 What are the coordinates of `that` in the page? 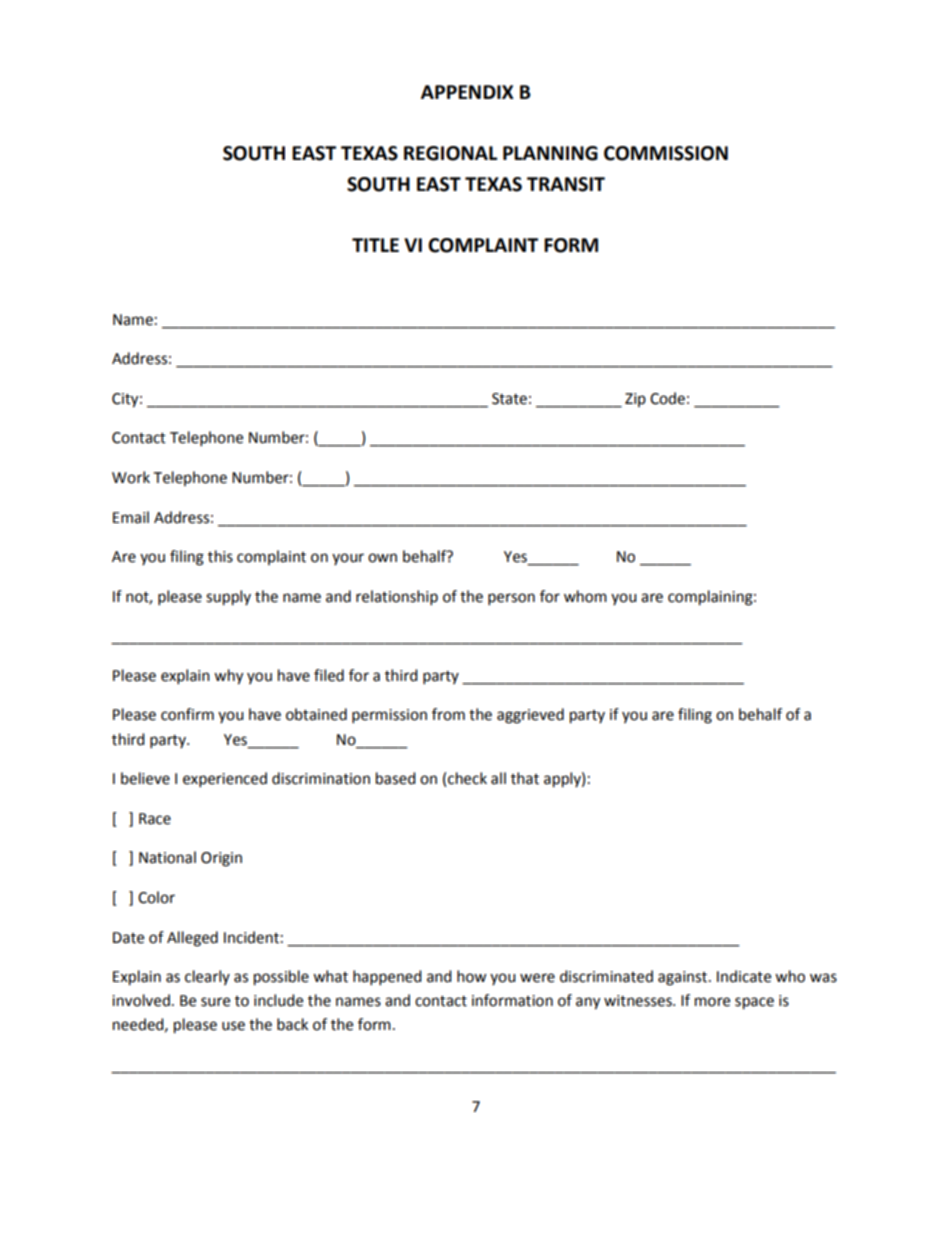 It's located at (525, 778).
